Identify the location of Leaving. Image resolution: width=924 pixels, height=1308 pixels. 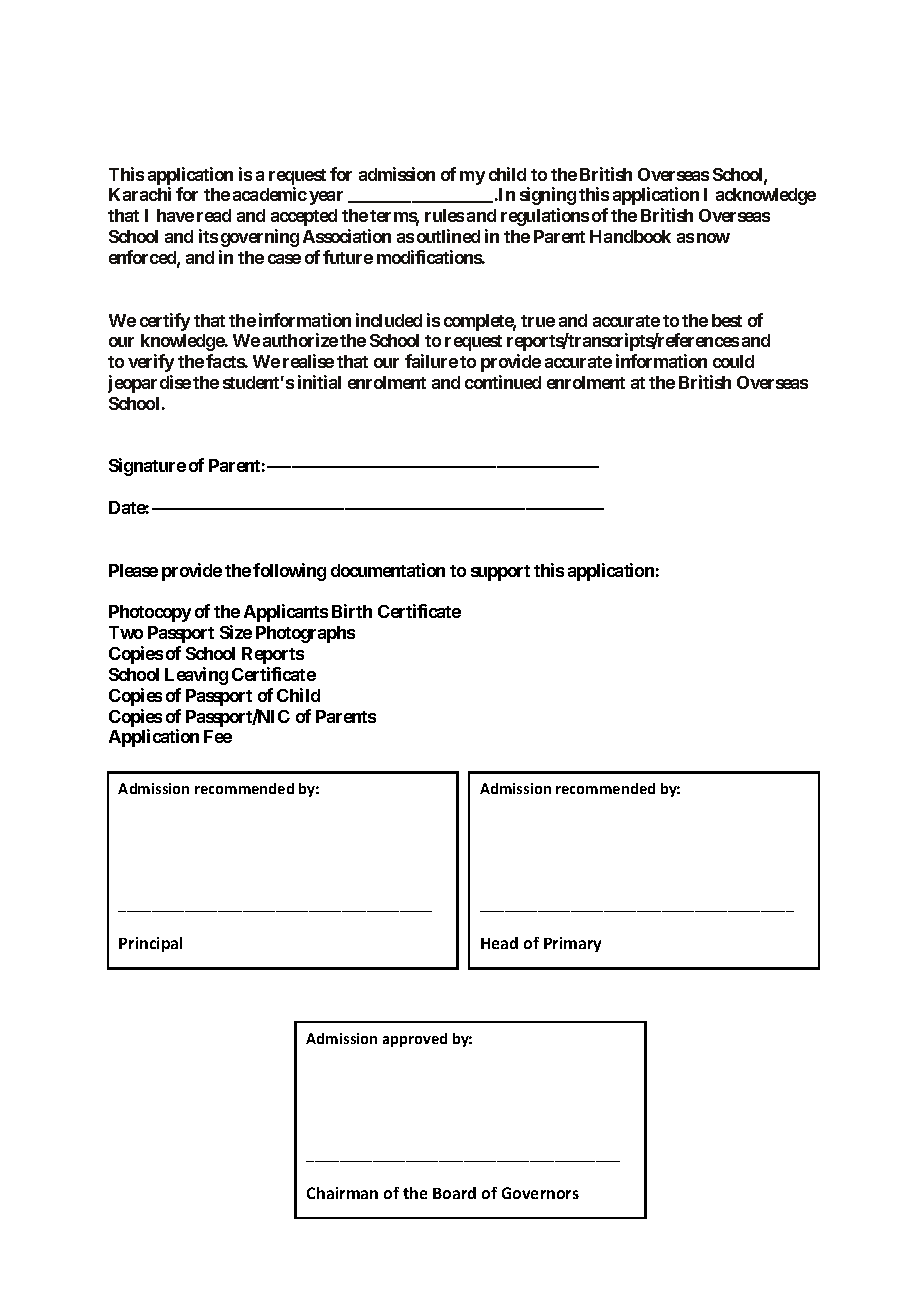
(196, 676).
